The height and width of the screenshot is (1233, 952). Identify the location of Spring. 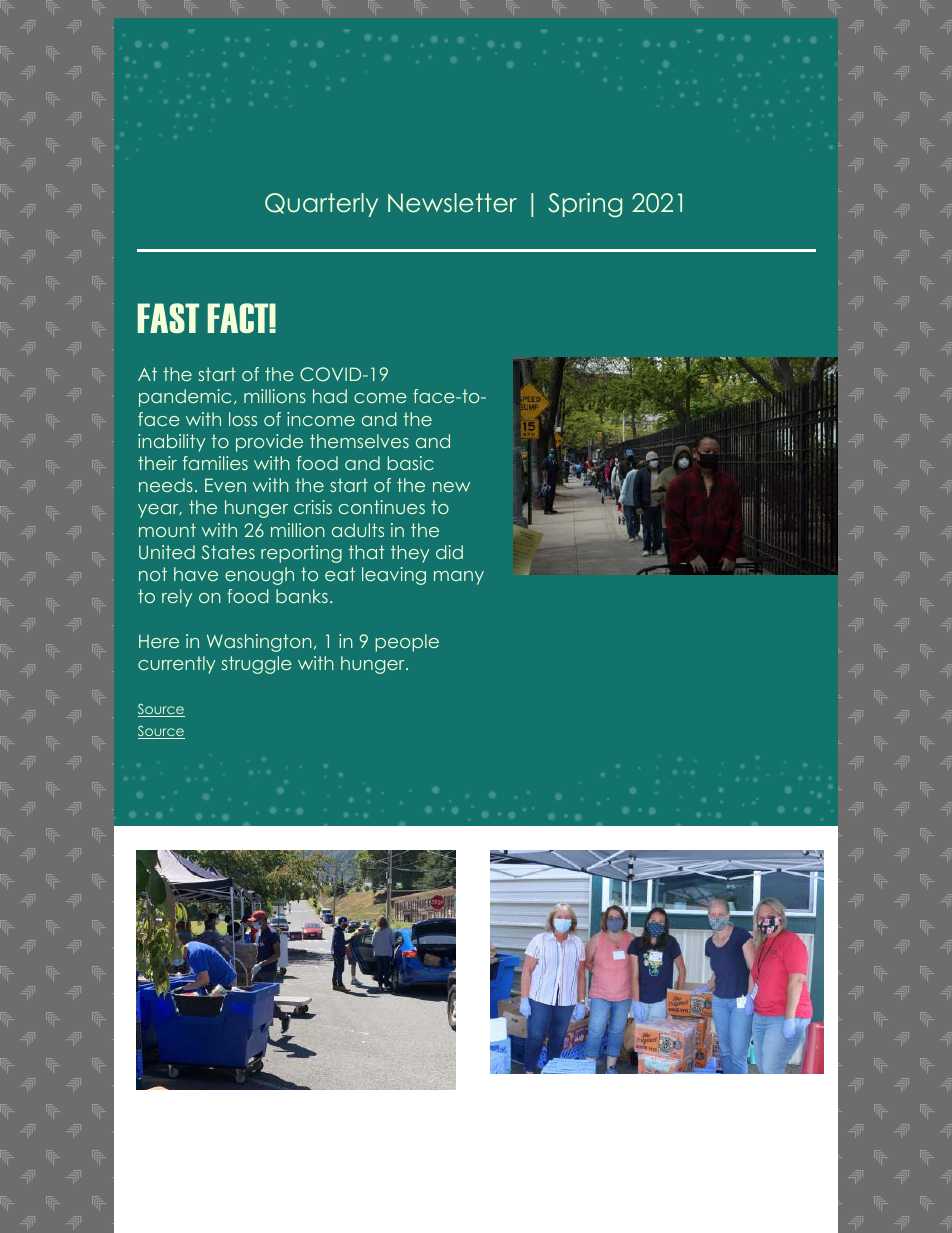
(585, 205).
